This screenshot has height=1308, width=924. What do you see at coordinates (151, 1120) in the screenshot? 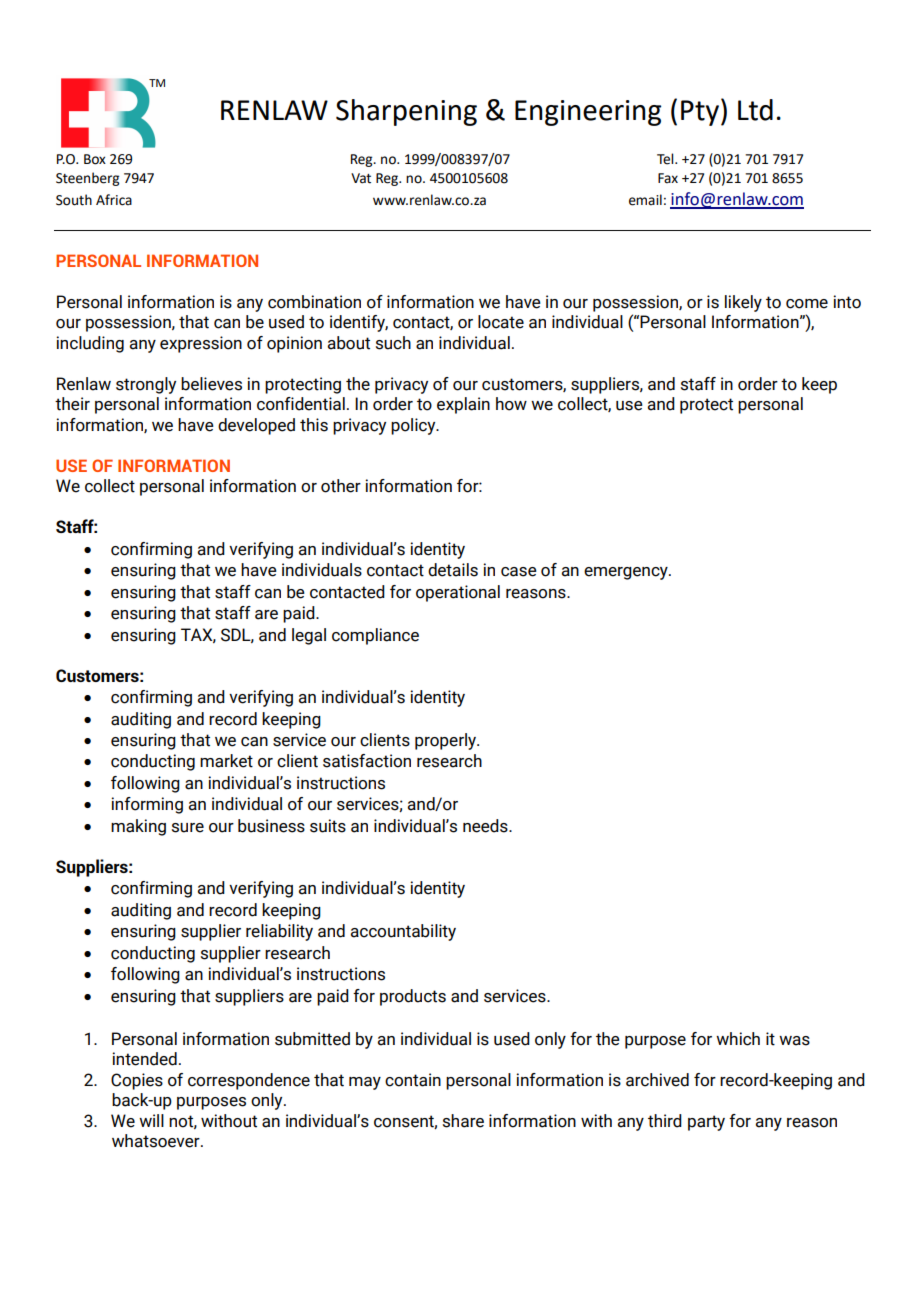
I see `will` at bounding box center [151, 1120].
